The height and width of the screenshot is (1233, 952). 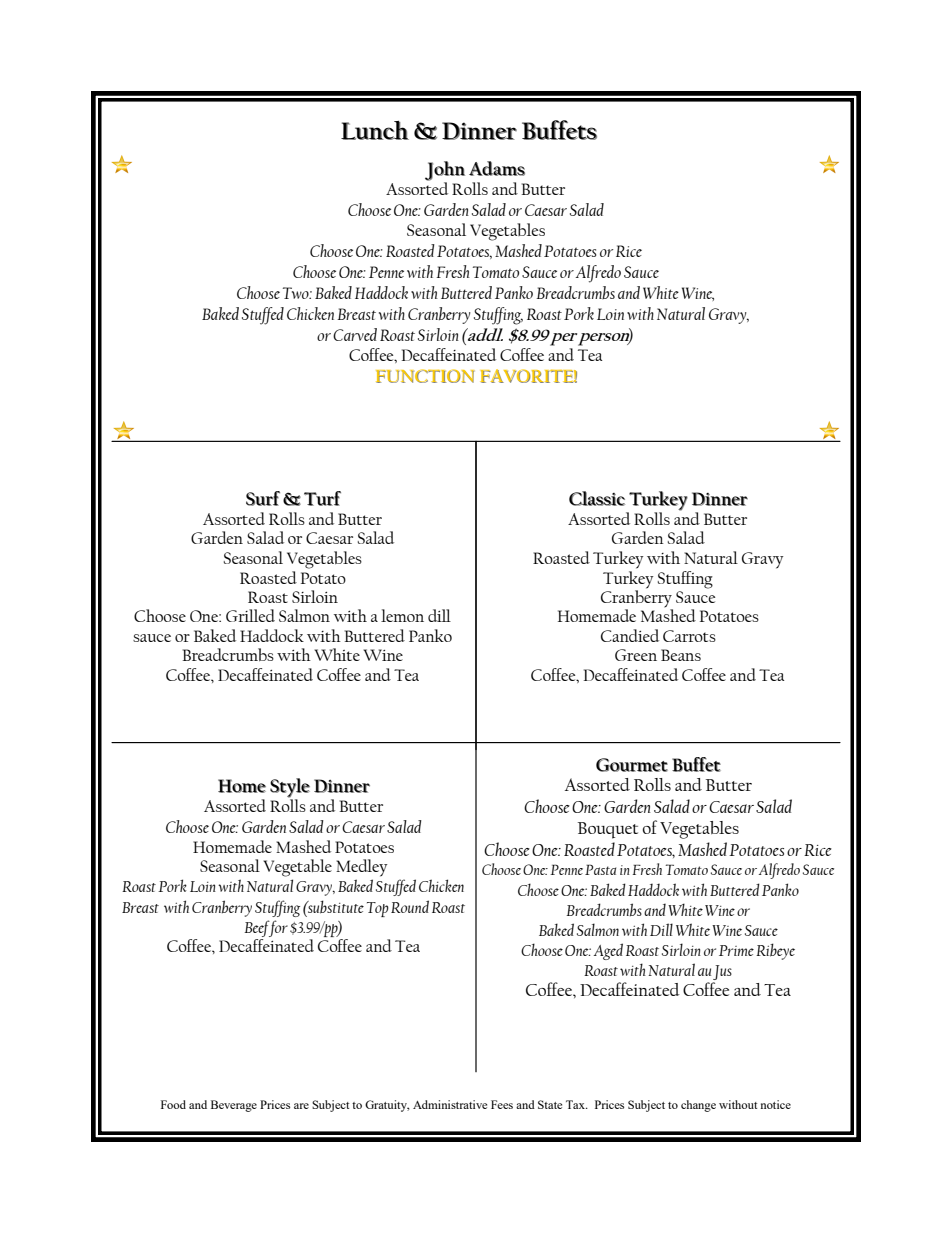 What do you see at coordinates (630, 635) in the screenshot?
I see `Candied` at bounding box center [630, 635].
